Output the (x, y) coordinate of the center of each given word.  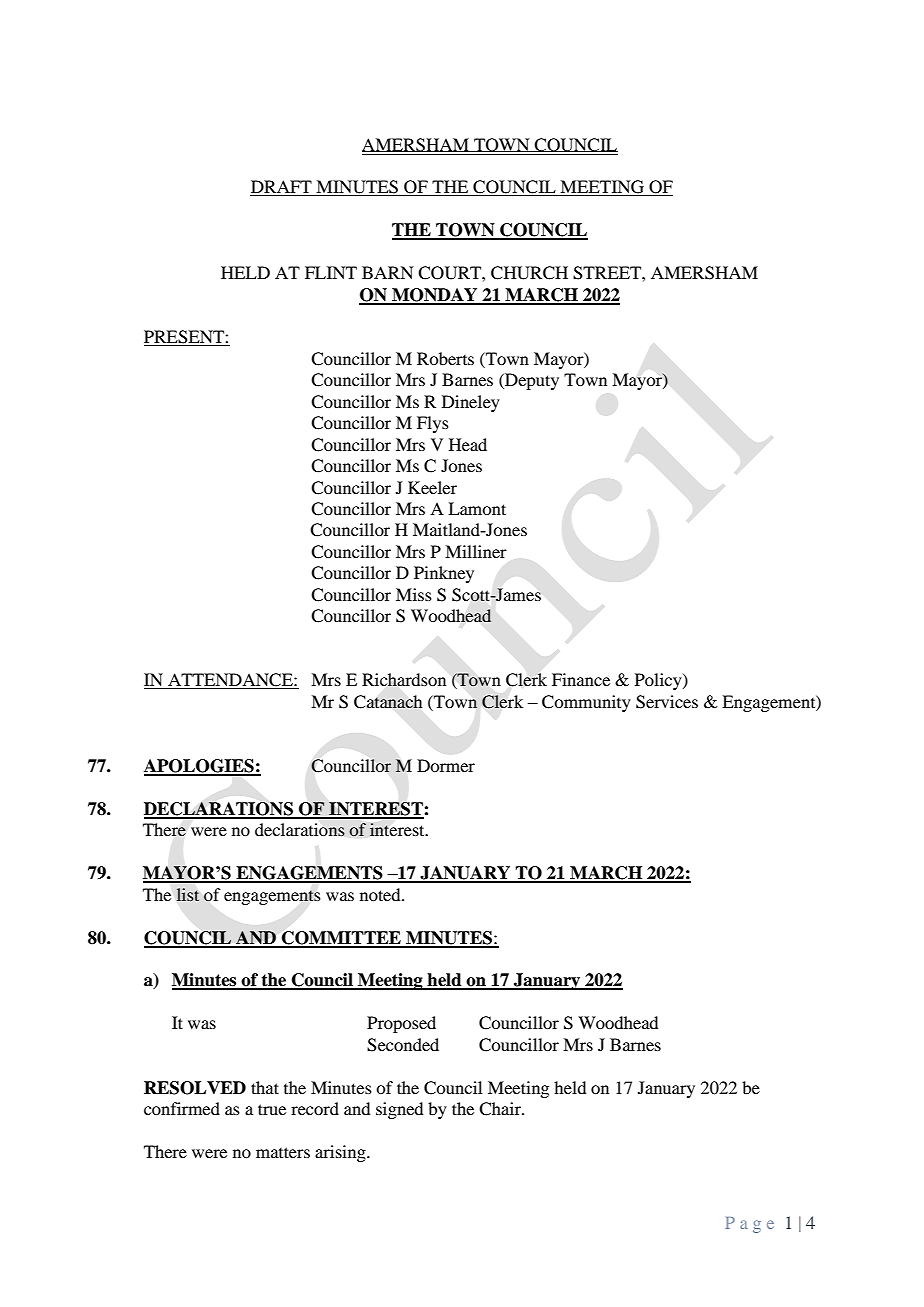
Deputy (531, 381)
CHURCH (529, 273)
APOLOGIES (200, 767)
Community (586, 703)
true (272, 1109)
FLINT (331, 272)
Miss (414, 594)
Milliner (476, 551)
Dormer (446, 765)
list (188, 894)
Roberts (445, 358)
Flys (433, 424)
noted (381, 894)
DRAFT (282, 188)
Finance (581, 679)
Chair (501, 1109)
